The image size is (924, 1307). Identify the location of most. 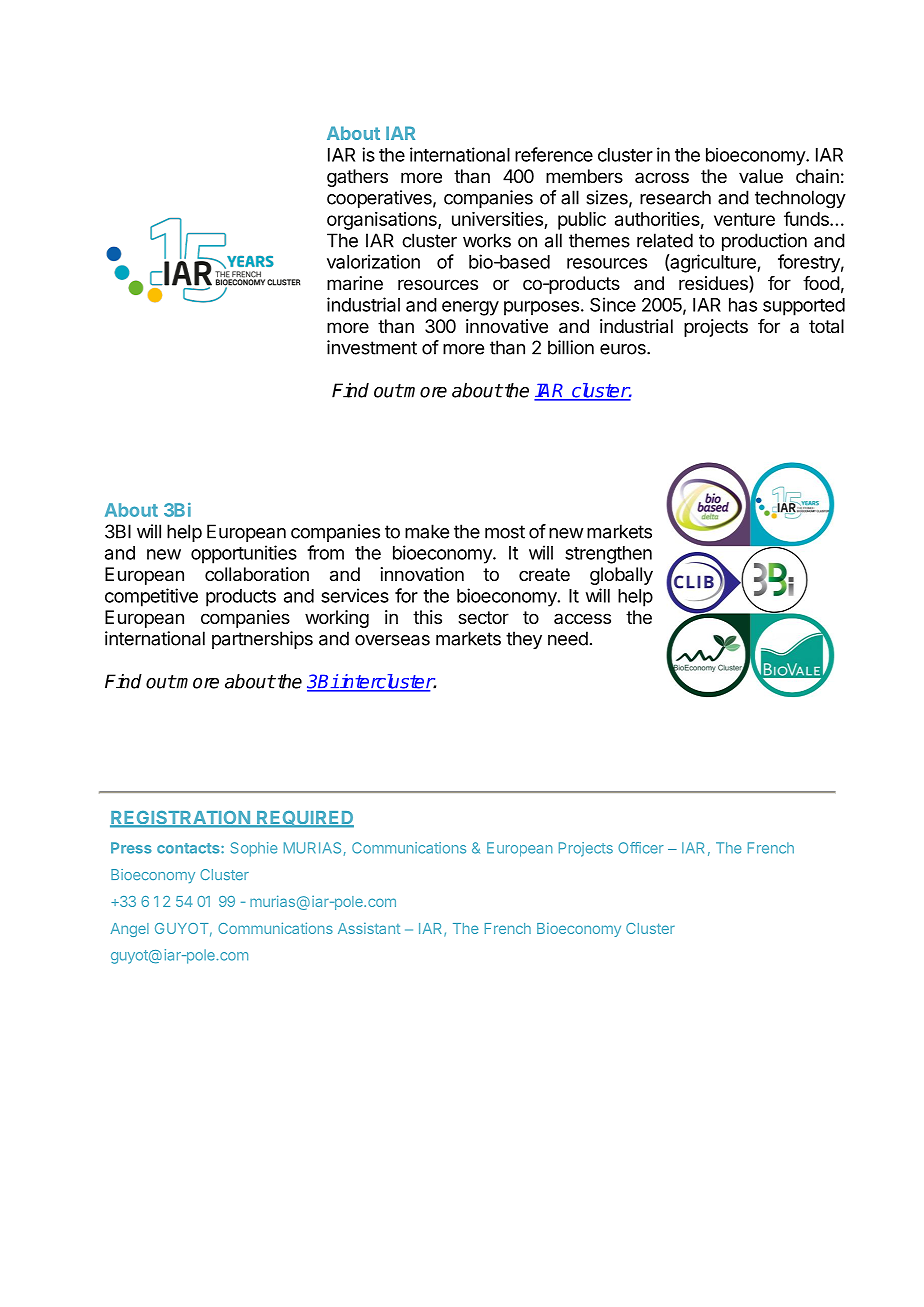
(505, 532).
